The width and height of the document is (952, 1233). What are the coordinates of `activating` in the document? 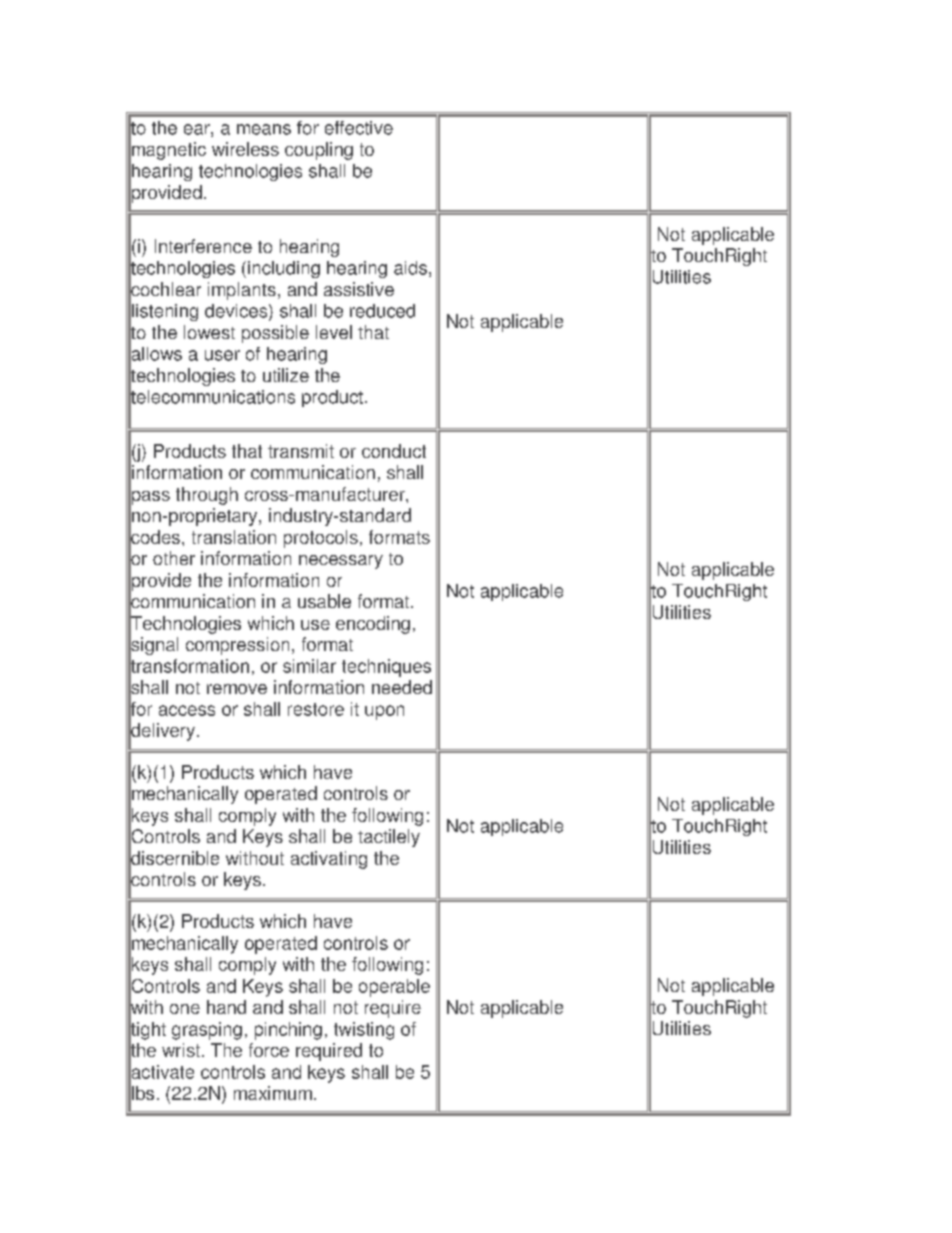 It's located at (329, 860).
